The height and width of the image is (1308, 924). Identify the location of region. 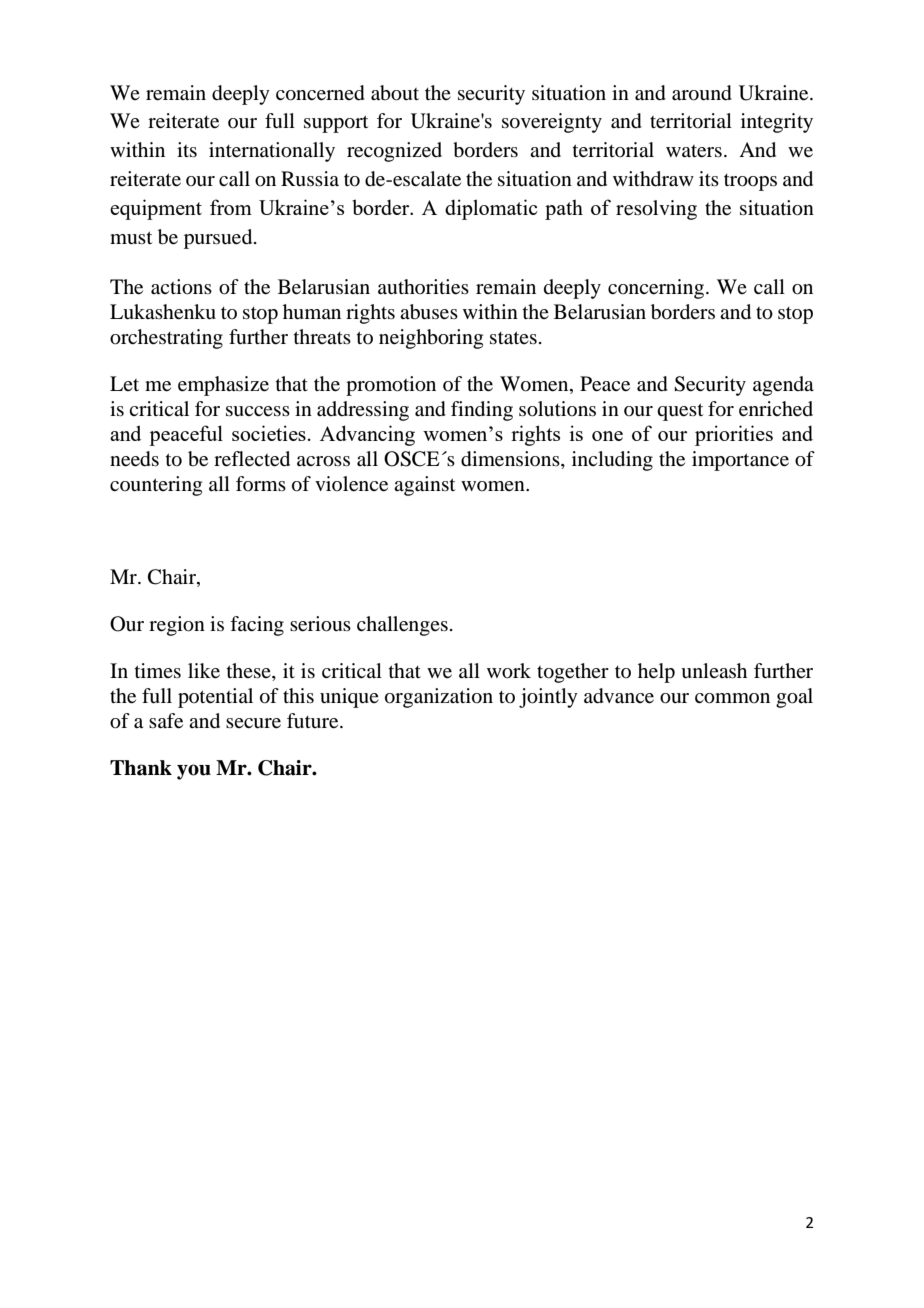
(177, 626).
